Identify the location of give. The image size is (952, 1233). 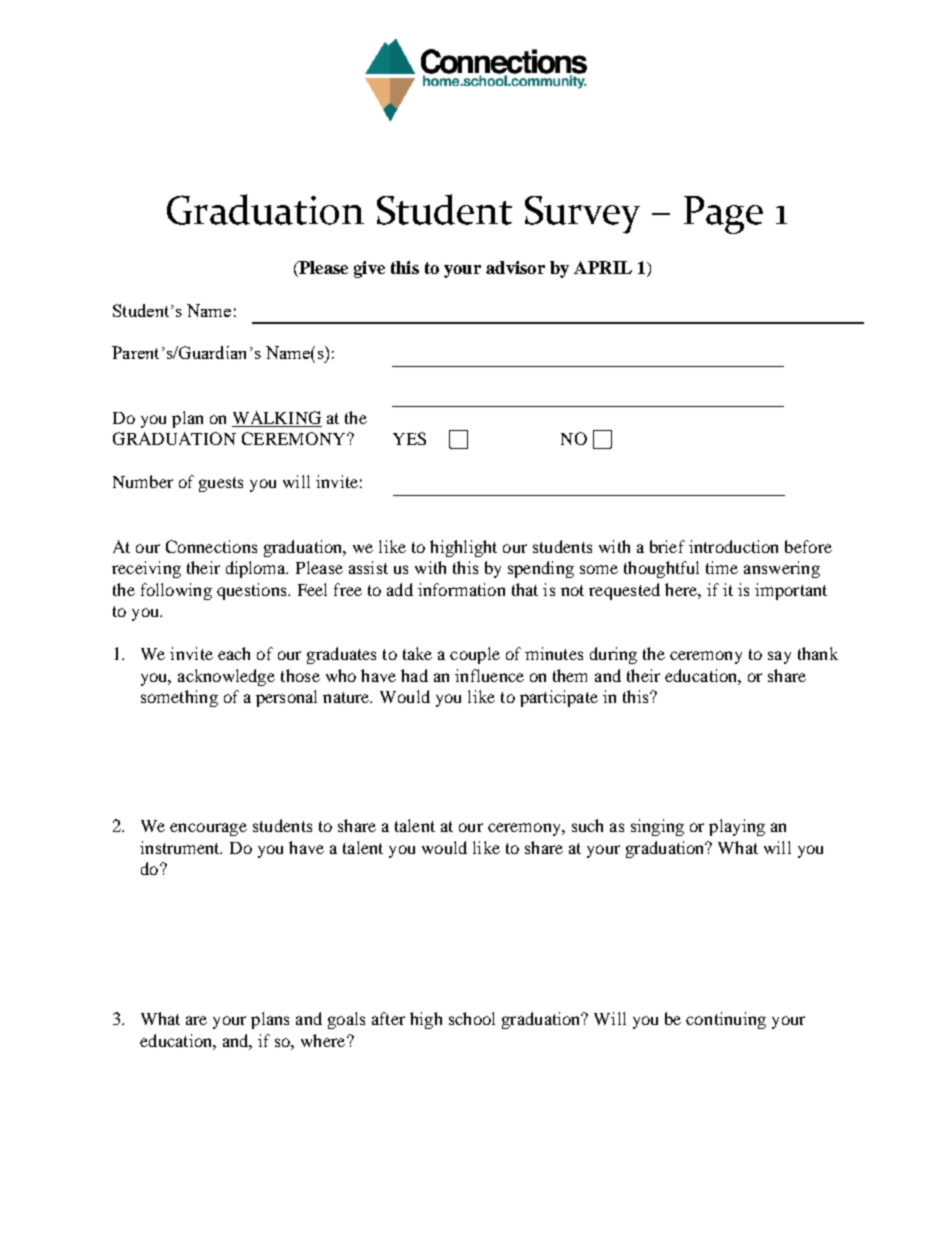
(369, 269).
